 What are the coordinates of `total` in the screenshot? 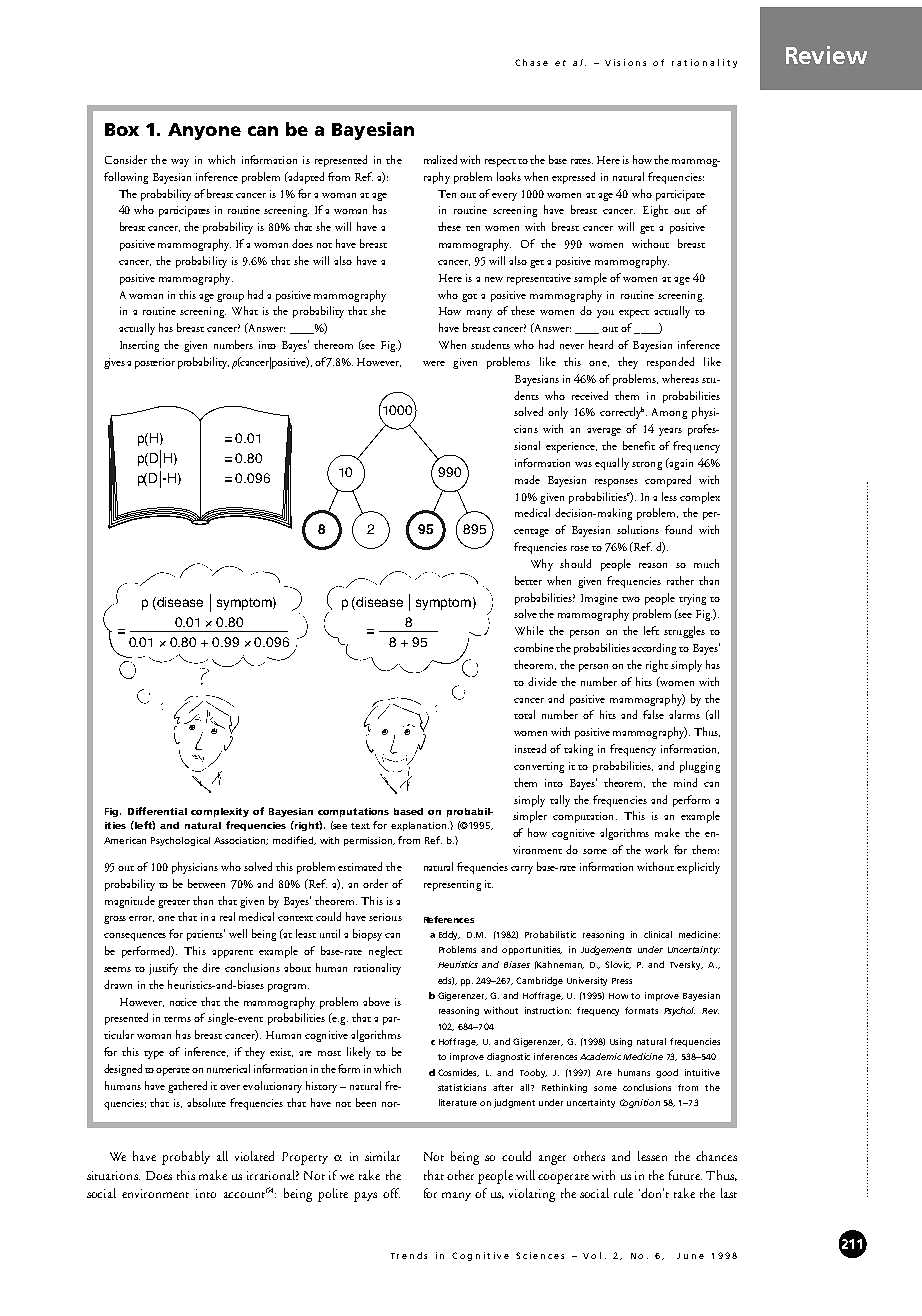 It's located at (524, 714).
